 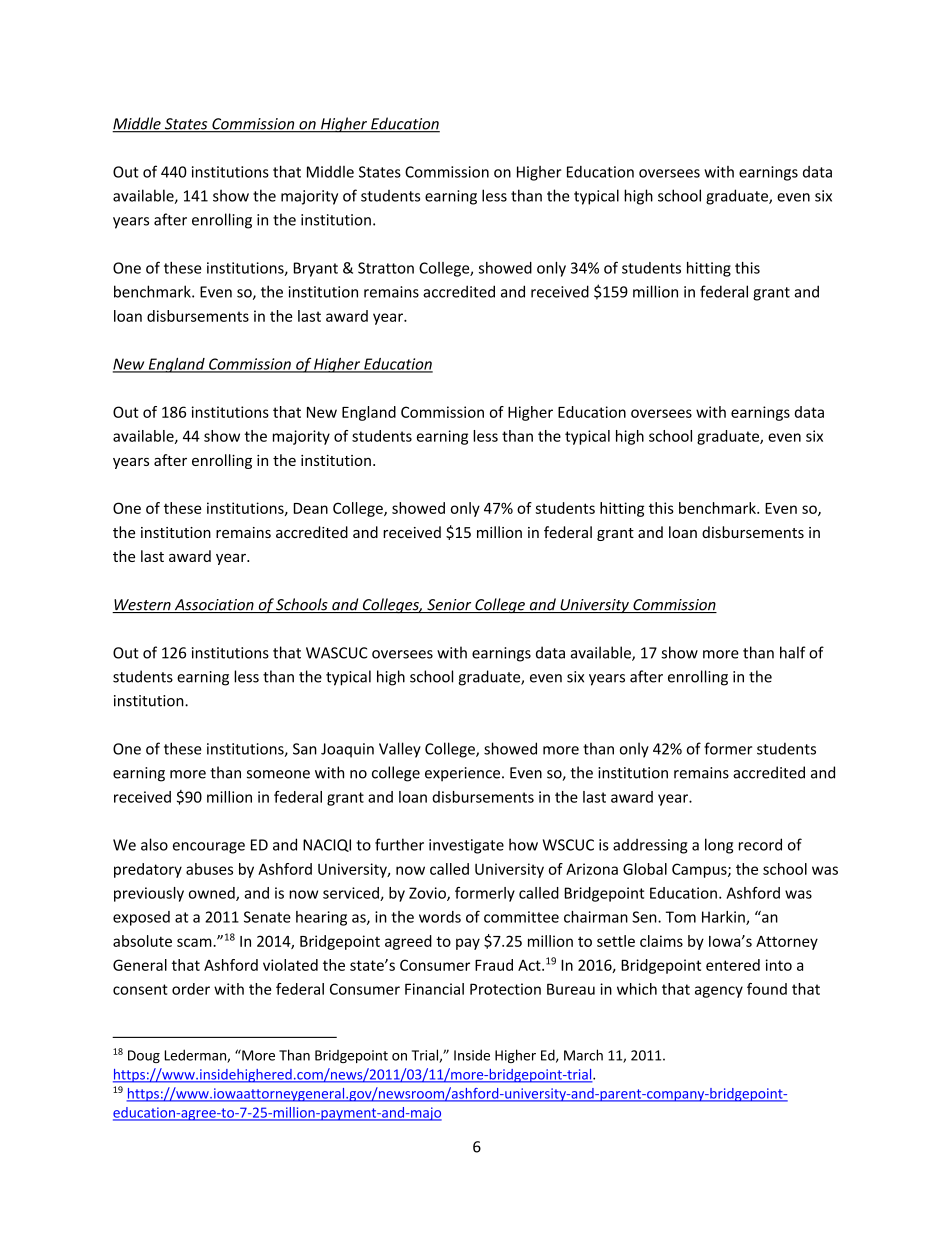 I want to click on Dean, so click(x=311, y=508).
